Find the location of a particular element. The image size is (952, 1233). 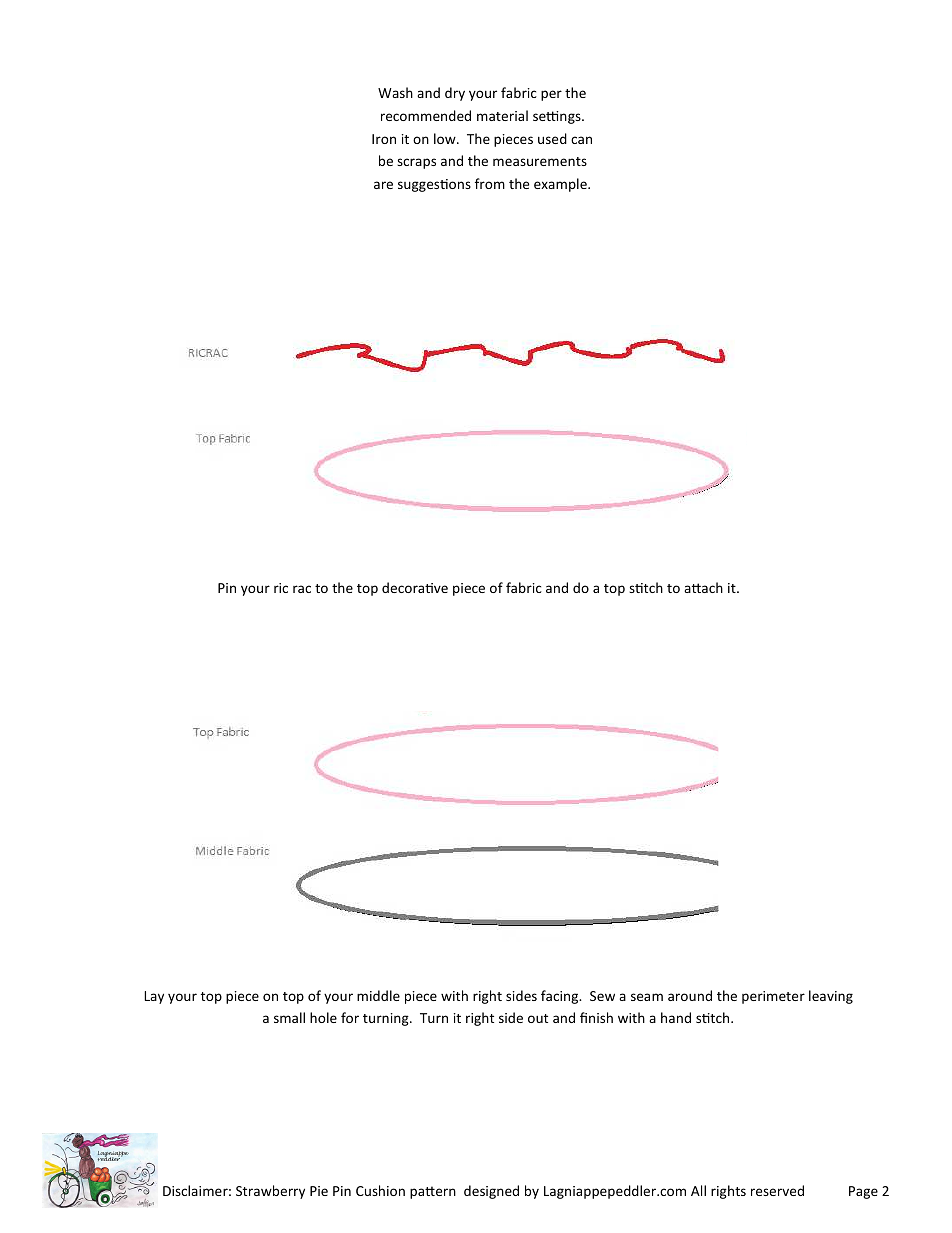

ach is located at coordinates (711, 587).
